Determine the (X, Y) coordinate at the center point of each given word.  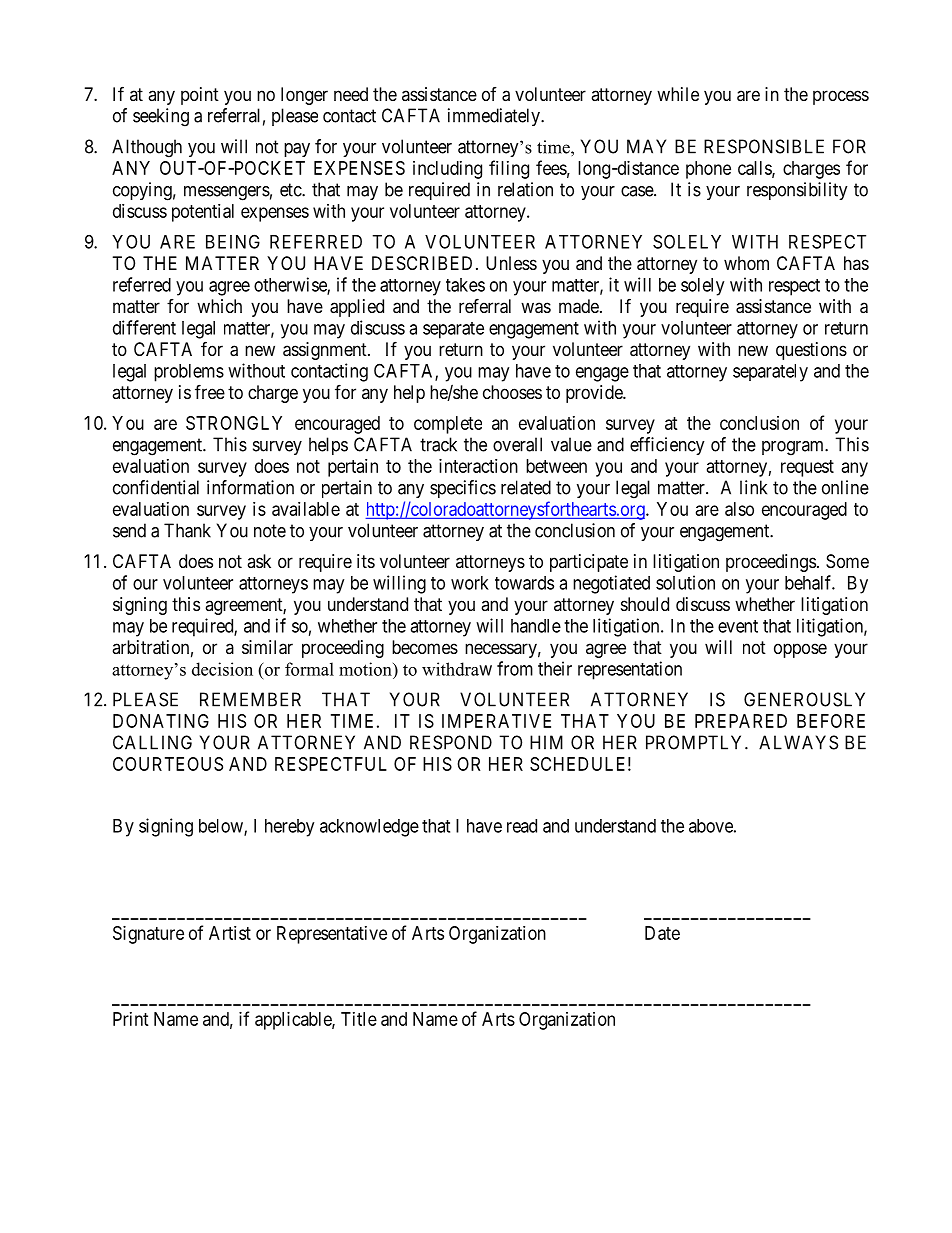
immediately (495, 117)
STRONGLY (234, 423)
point (200, 96)
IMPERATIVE (496, 721)
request (807, 468)
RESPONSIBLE (764, 146)
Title (359, 1019)
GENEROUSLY (804, 699)
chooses (512, 392)
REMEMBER (250, 699)
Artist (230, 933)
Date (662, 933)
